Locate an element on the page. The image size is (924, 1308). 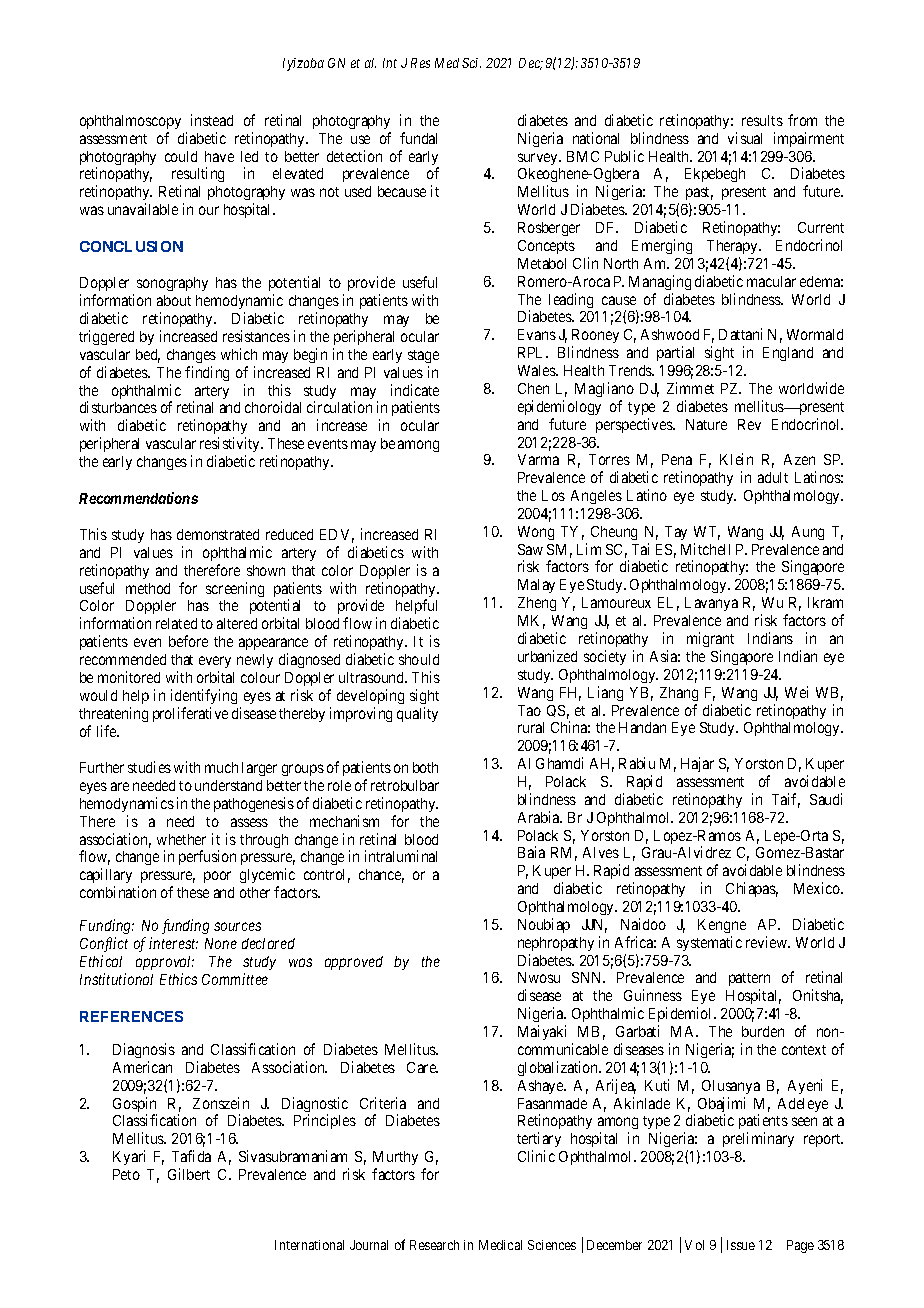
Chiapas is located at coordinates (752, 889).
